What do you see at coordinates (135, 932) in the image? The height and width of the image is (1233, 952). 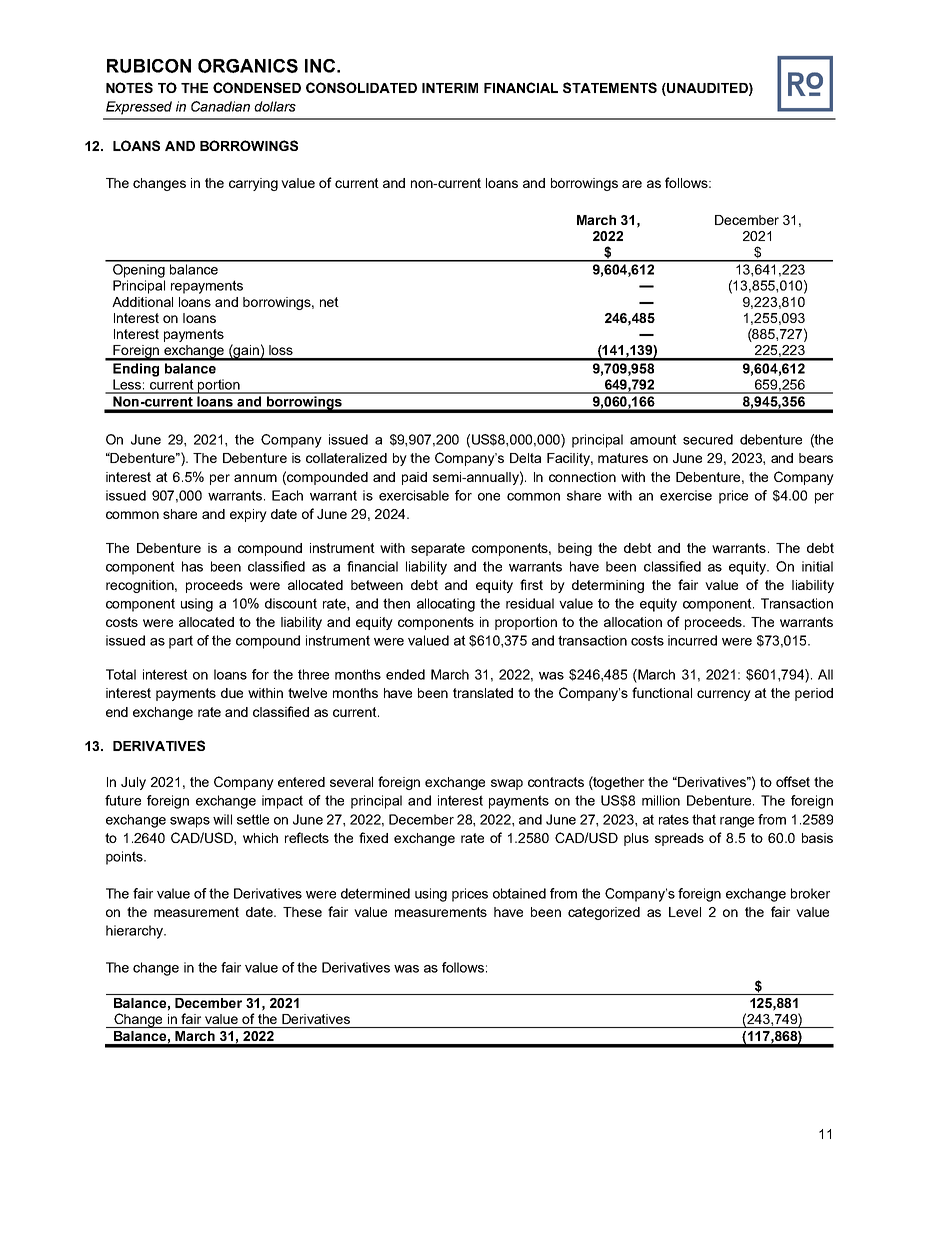 I see `hierarchy` at bounding box center [135, 932].
